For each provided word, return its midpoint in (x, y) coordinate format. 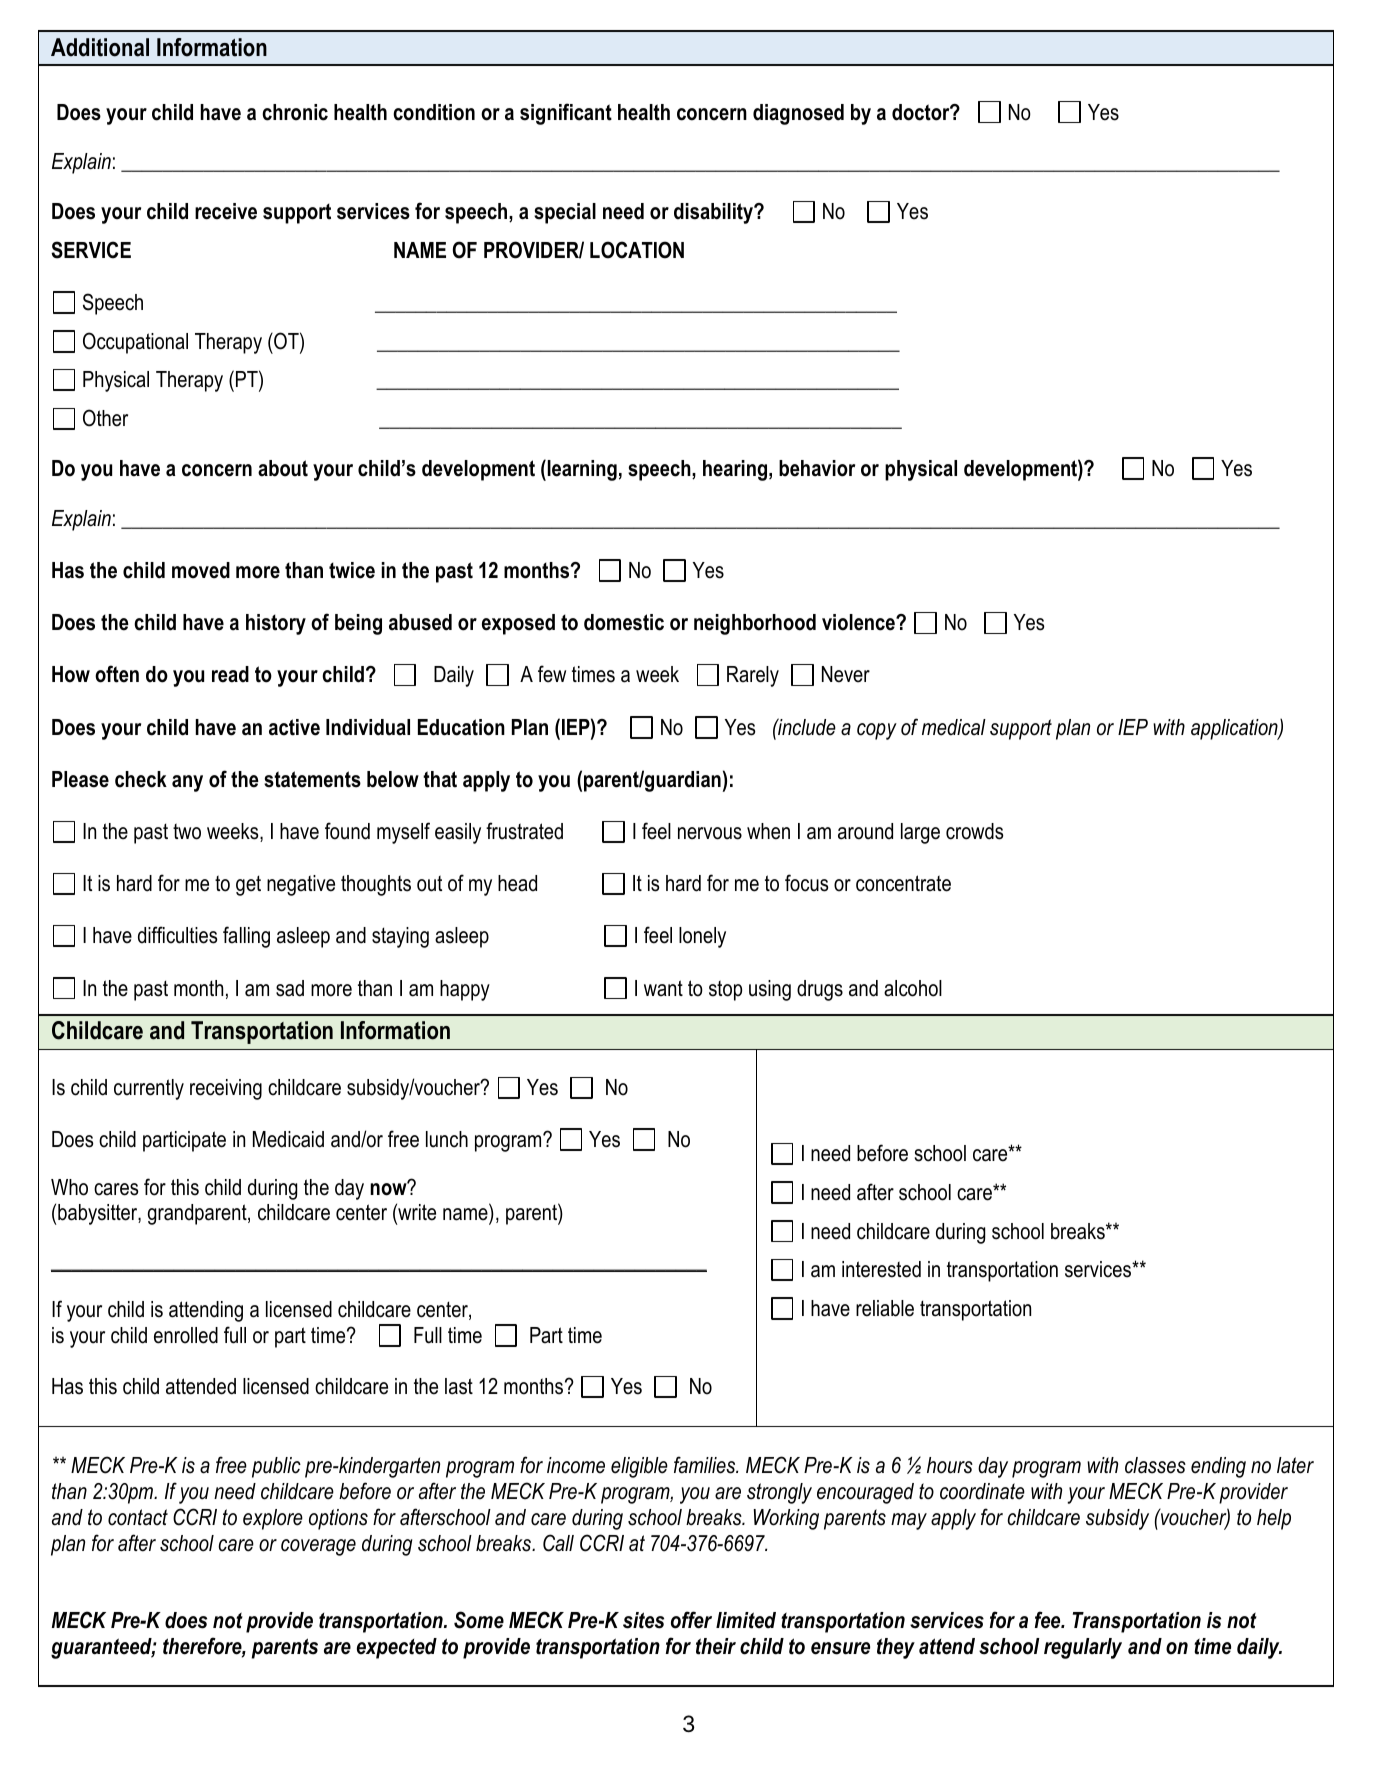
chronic (295, 112)
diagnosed (798, 114)
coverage (318, 1547)
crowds (975, 831)
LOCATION (637, 250)
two (187, 831)
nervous (710, 833)
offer (691, 1620)
